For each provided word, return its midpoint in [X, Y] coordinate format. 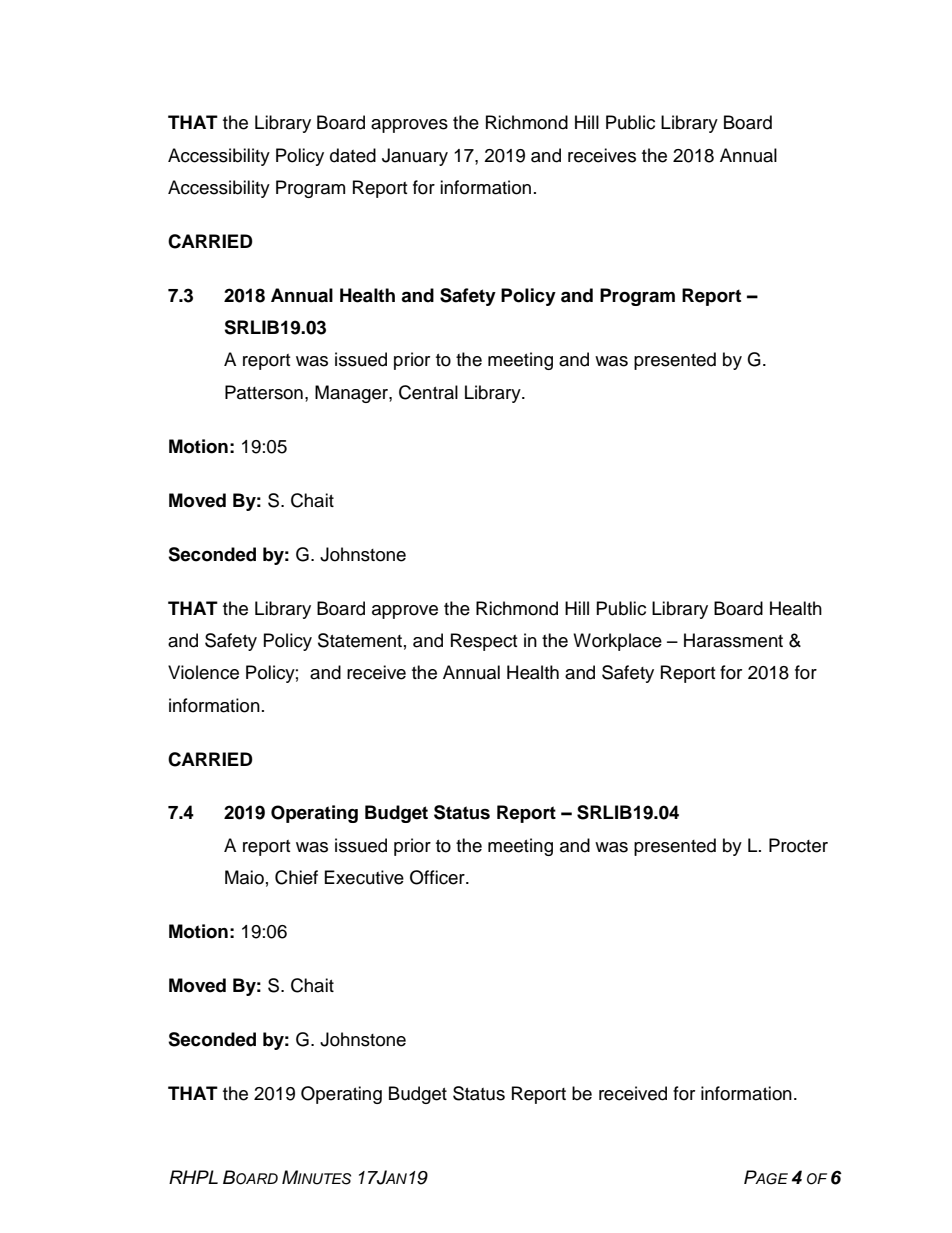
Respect [484, 642]
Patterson [264, 392]
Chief [296, 877]
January [415, 157]
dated [353, 155]
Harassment [733, 640]
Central [428, 392]
